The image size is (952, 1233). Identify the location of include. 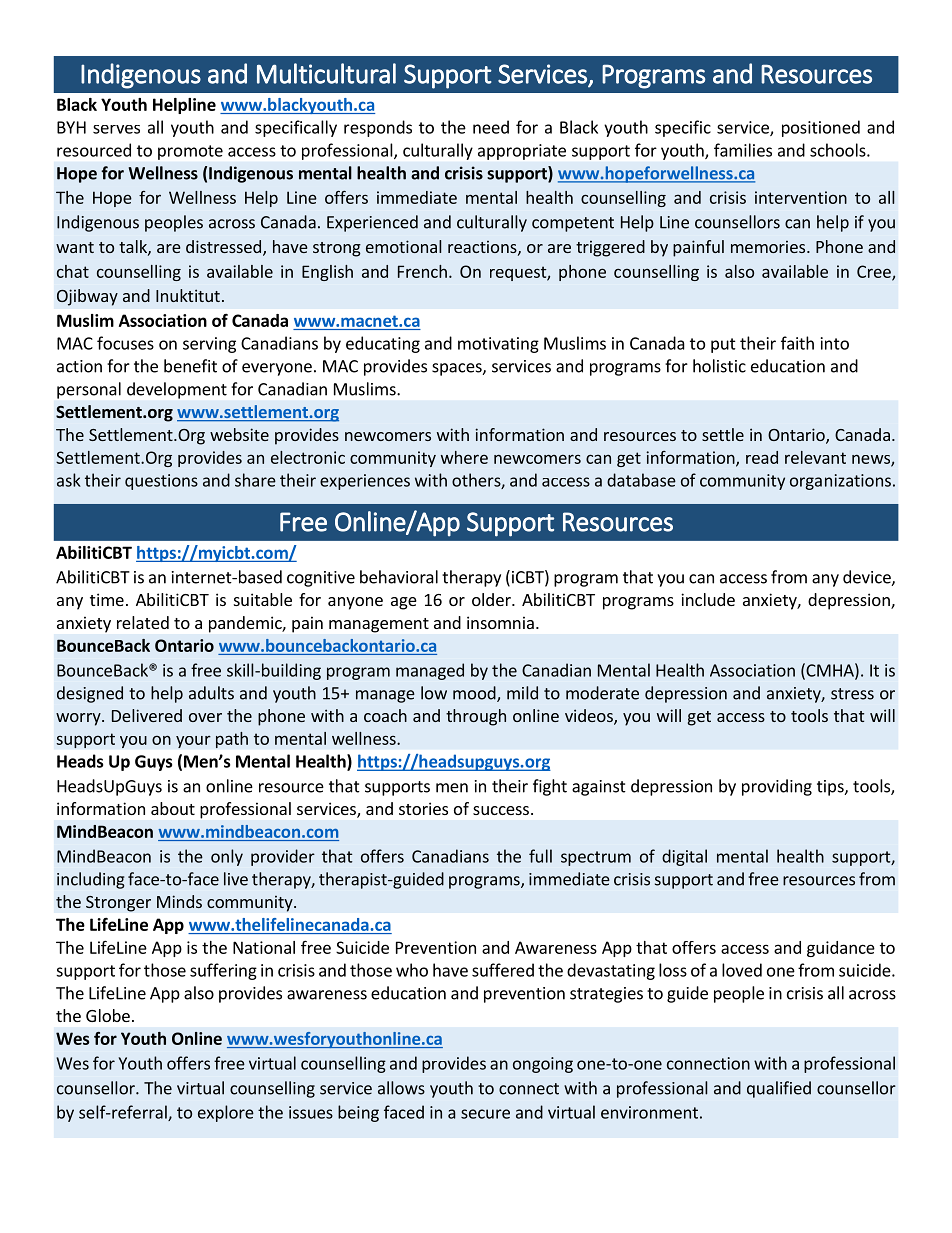
(708, 599).
